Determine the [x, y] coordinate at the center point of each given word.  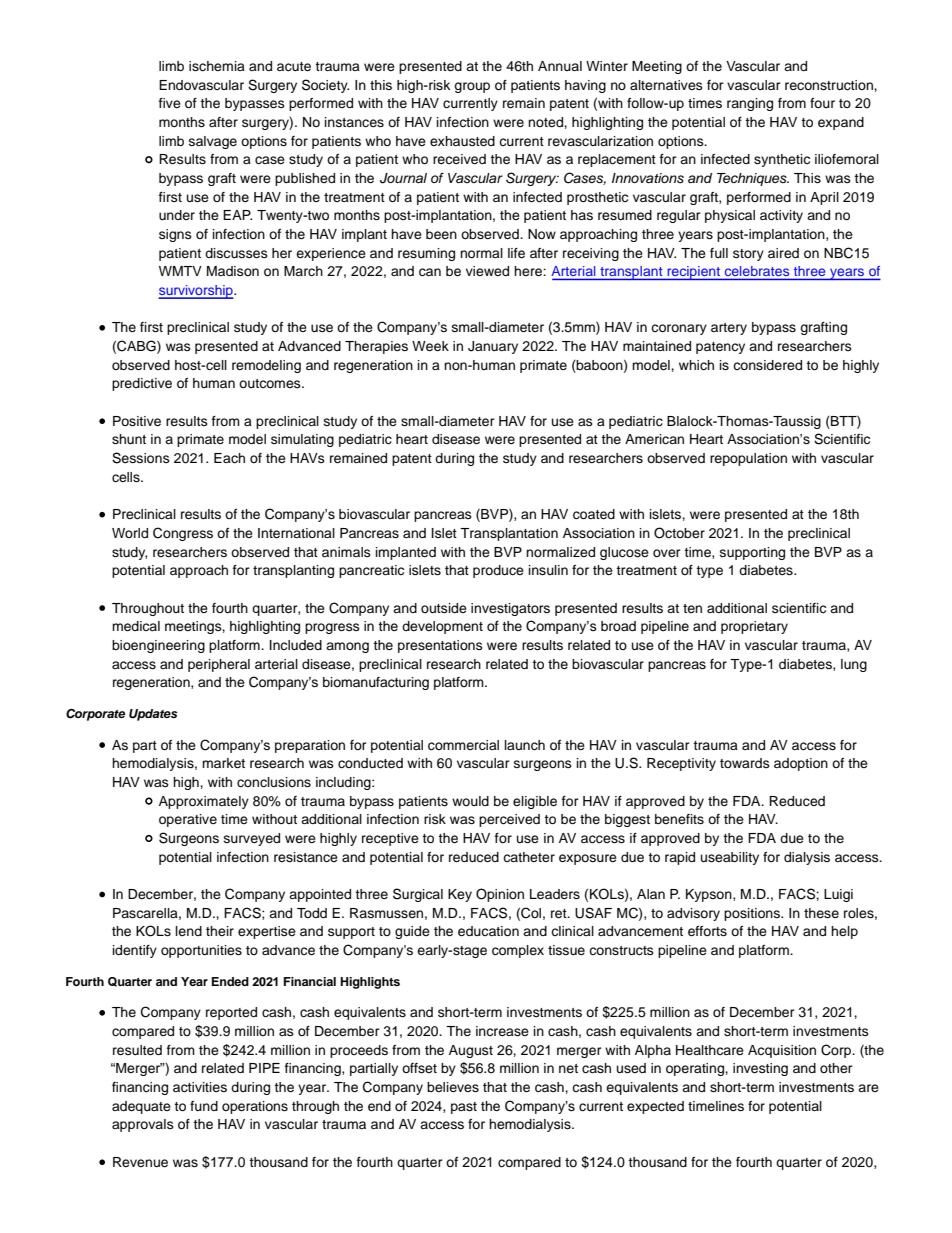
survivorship [196, 292]
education [488, 931]
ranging [750, 104]
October [679, 533]
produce [498, 571]
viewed [487, 271]
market [223, 763]
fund [204, 1106]
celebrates [757, 271]
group [472, 87]
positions [753, 914]
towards [745, 763]
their [220, 931]
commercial [463, 745]
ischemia [217, 66]
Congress [183, 534]
